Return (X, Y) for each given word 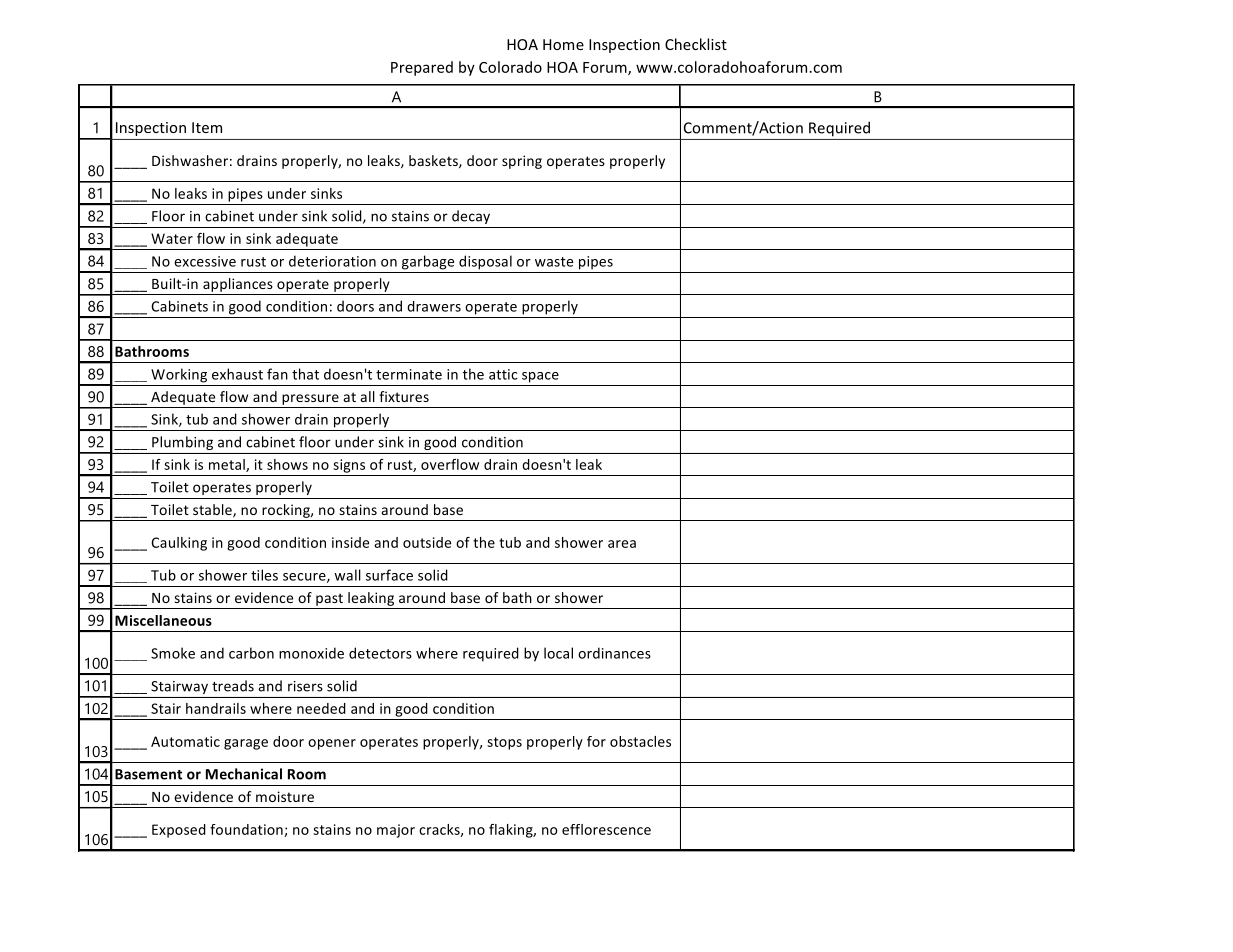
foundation (247, 830)
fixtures (404, 396)
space (540, 377)
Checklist (696, 44)
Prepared (422, 68)
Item (207, 127)
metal (228, 465)
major (396, 831)
